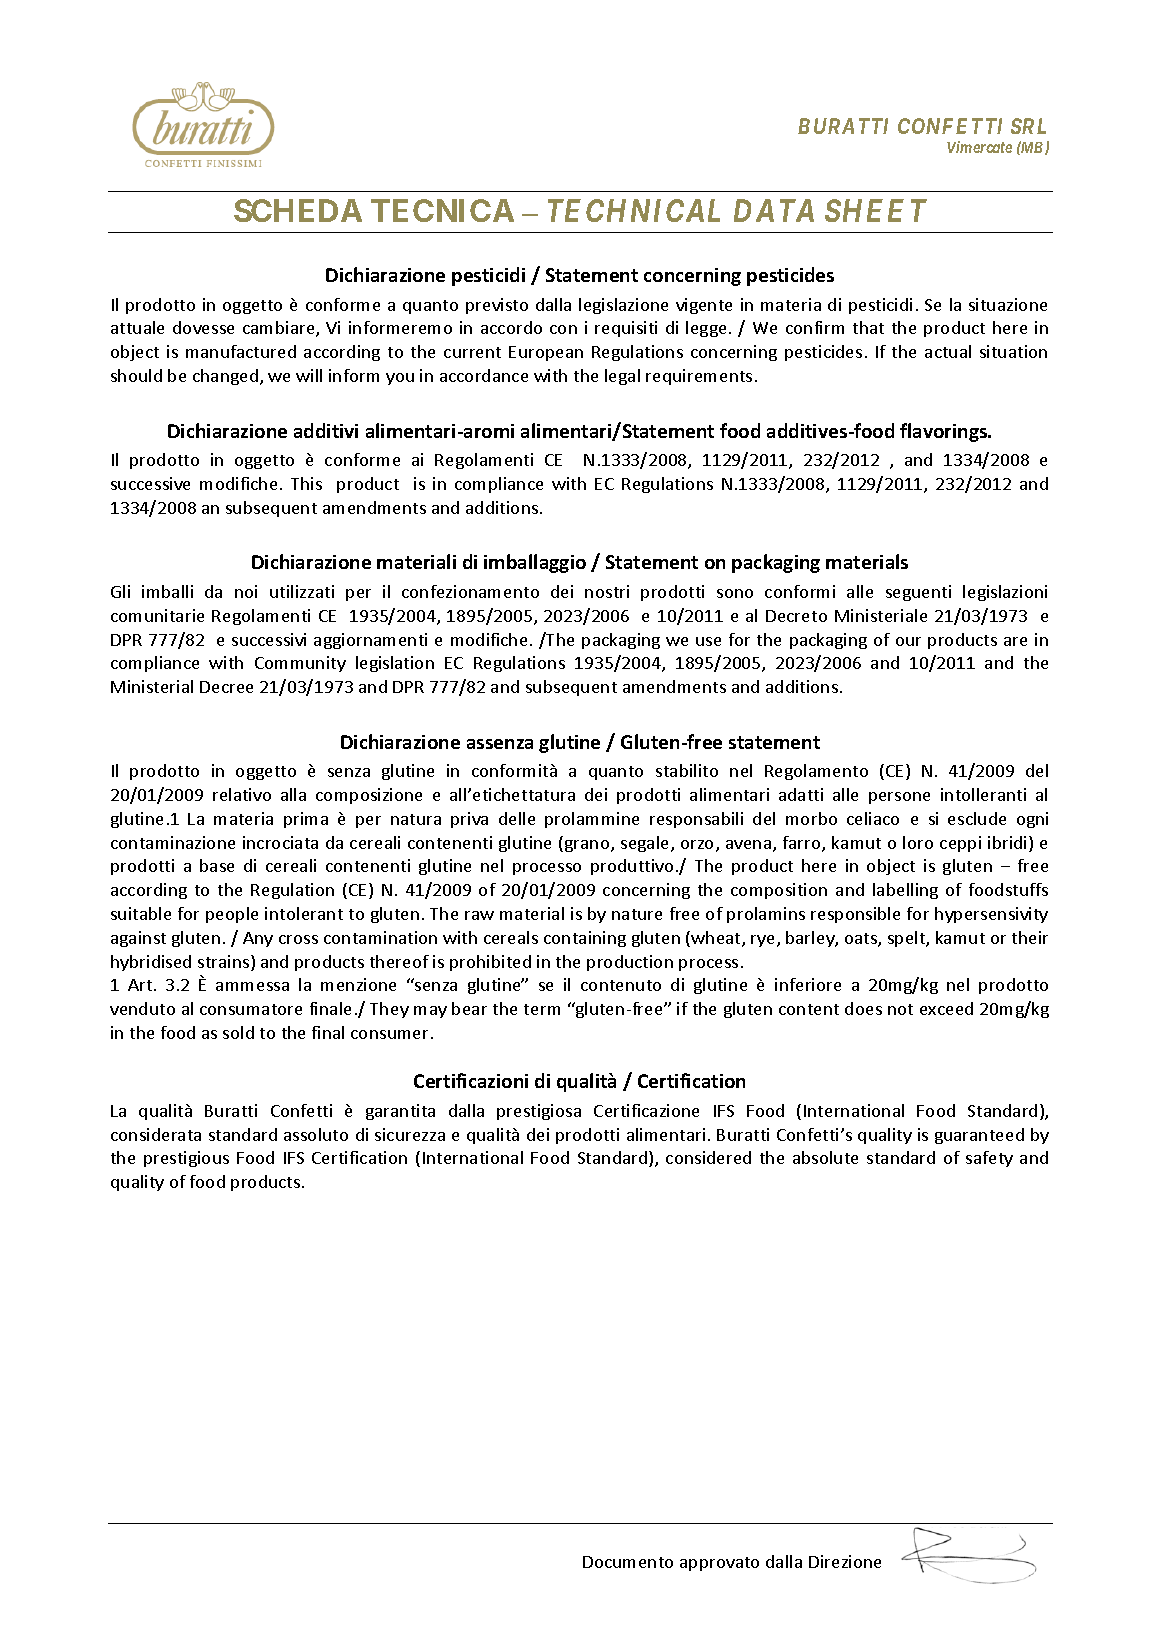 The image size is (1161, 1642). Describe the element at coordinates (989, 1159) in the screenshot. I see `safety` at that location.
